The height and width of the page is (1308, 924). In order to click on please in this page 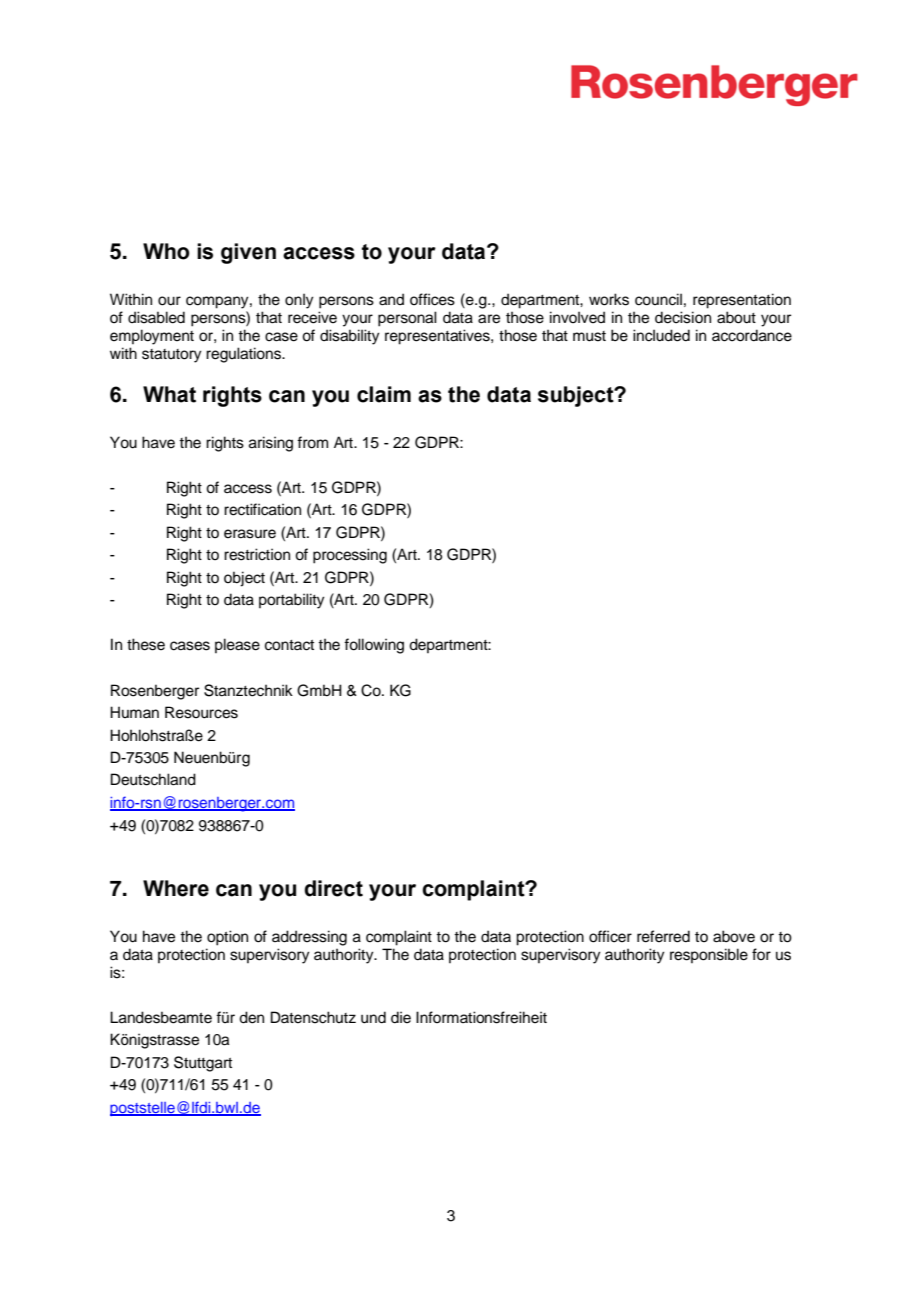, I will do `click(237, 645)`.
